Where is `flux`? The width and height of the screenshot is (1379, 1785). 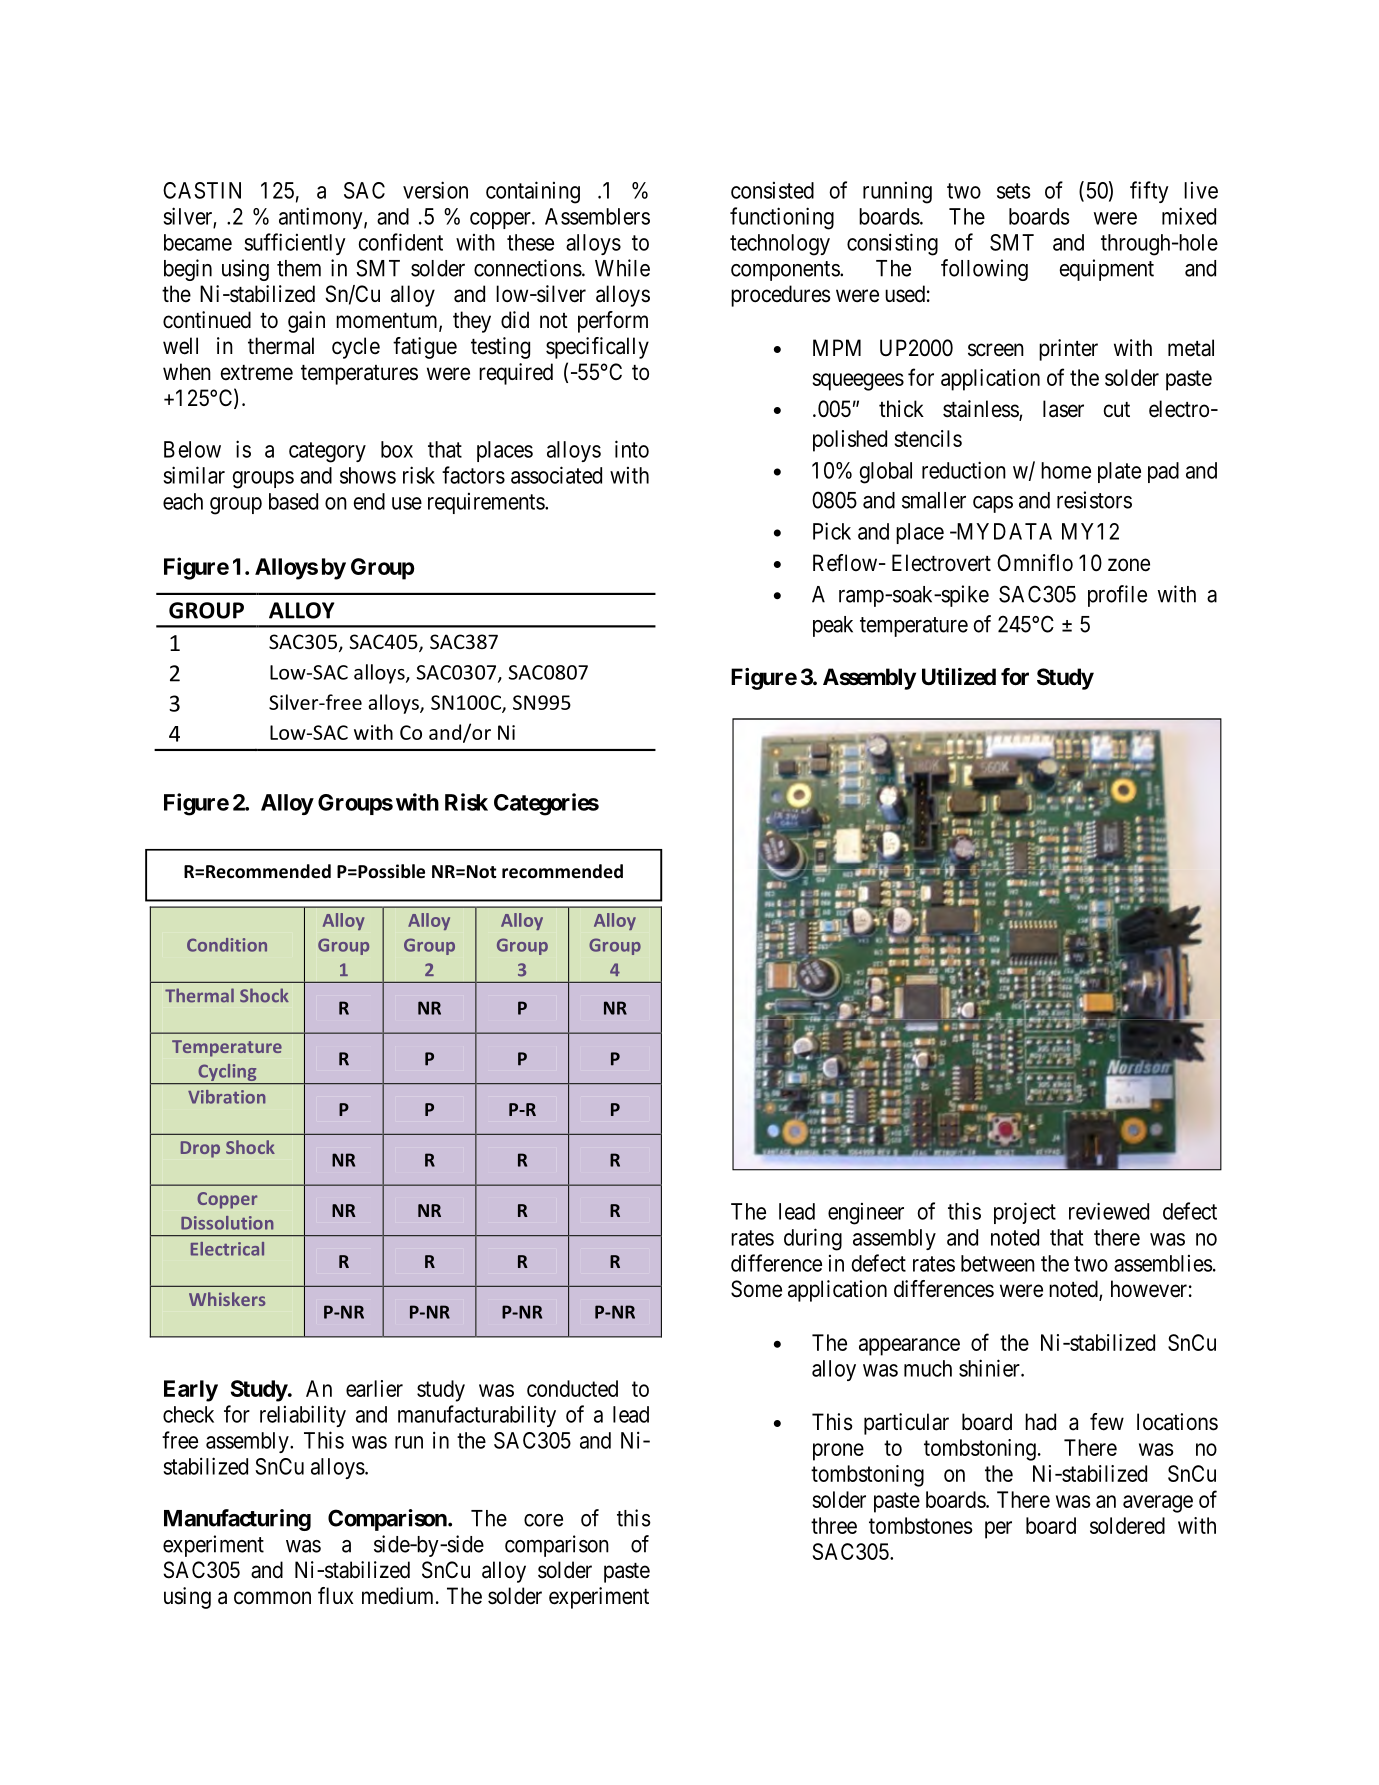
flux is located at coordinates (335, 1595).
